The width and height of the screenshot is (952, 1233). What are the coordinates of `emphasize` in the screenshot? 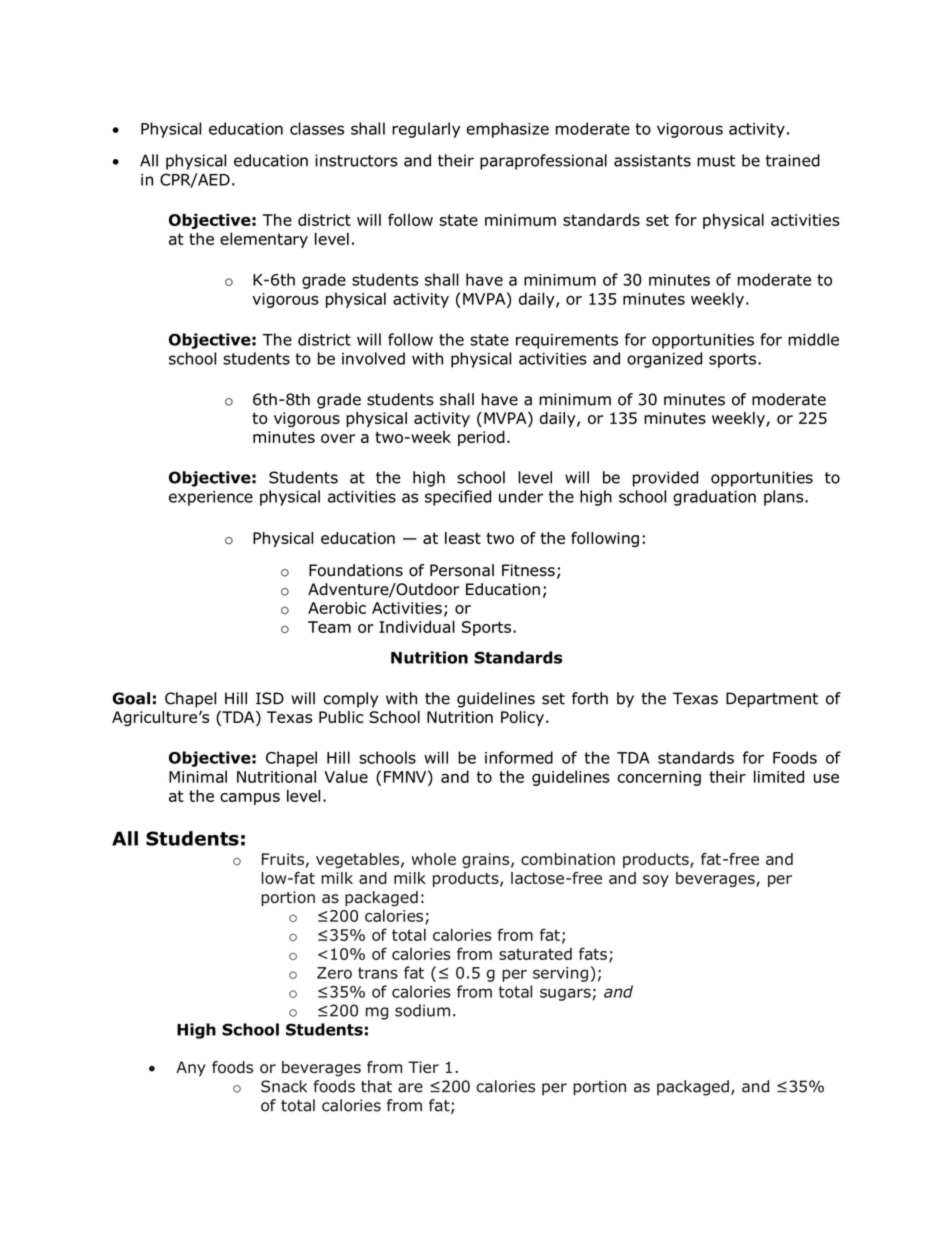 It's located at (507, 130).
